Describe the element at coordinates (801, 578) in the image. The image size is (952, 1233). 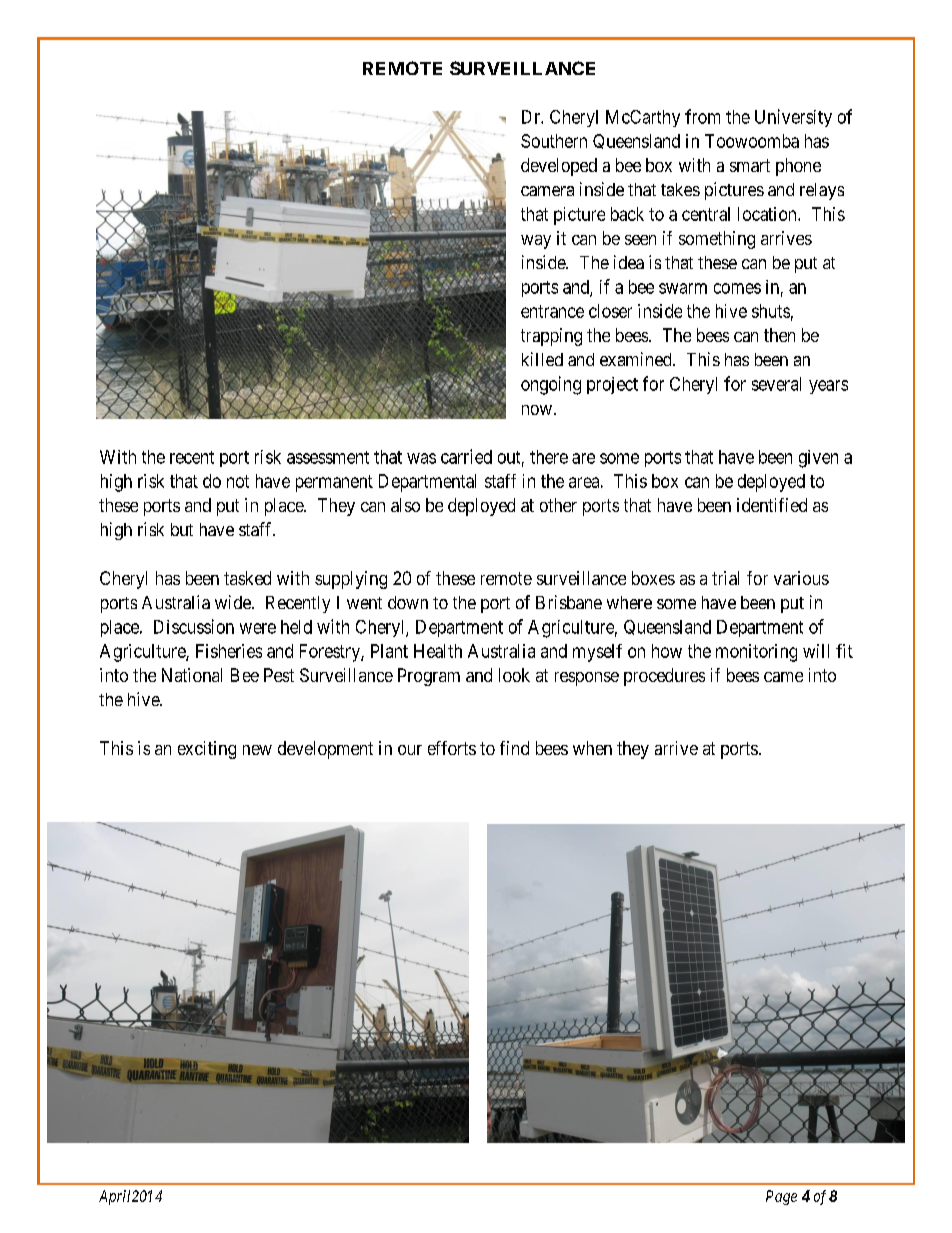
I see `various` at that location.
